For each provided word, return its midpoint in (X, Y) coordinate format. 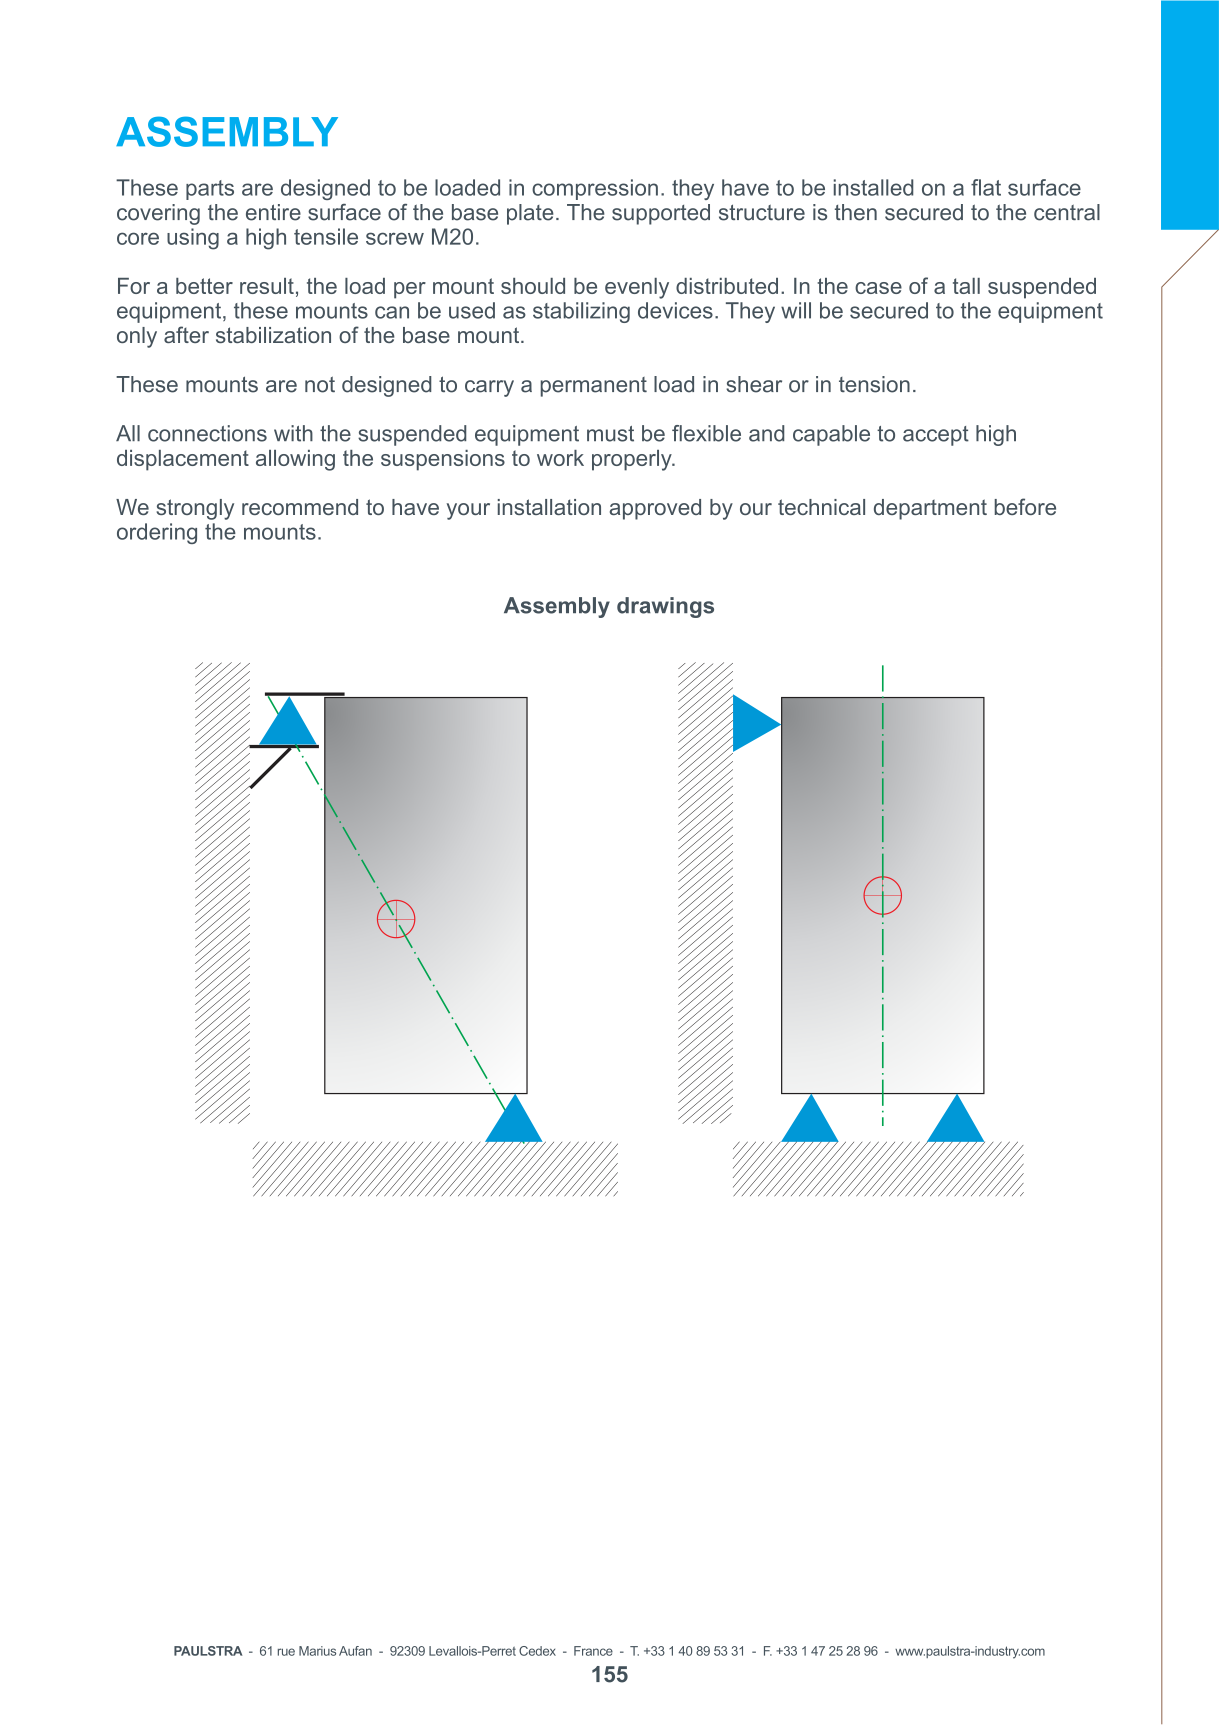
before (1025, 506)
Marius (317, 1651)
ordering (157, 533)
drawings (665, 607)
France (593, 1651)
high (266, 239)
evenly (637, 288)
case (878, 288)
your (468, 511)
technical (821, 507)
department (930, 509)
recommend (300, 507)
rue (286, 1652)
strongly (195, 509)
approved (655, 509)
